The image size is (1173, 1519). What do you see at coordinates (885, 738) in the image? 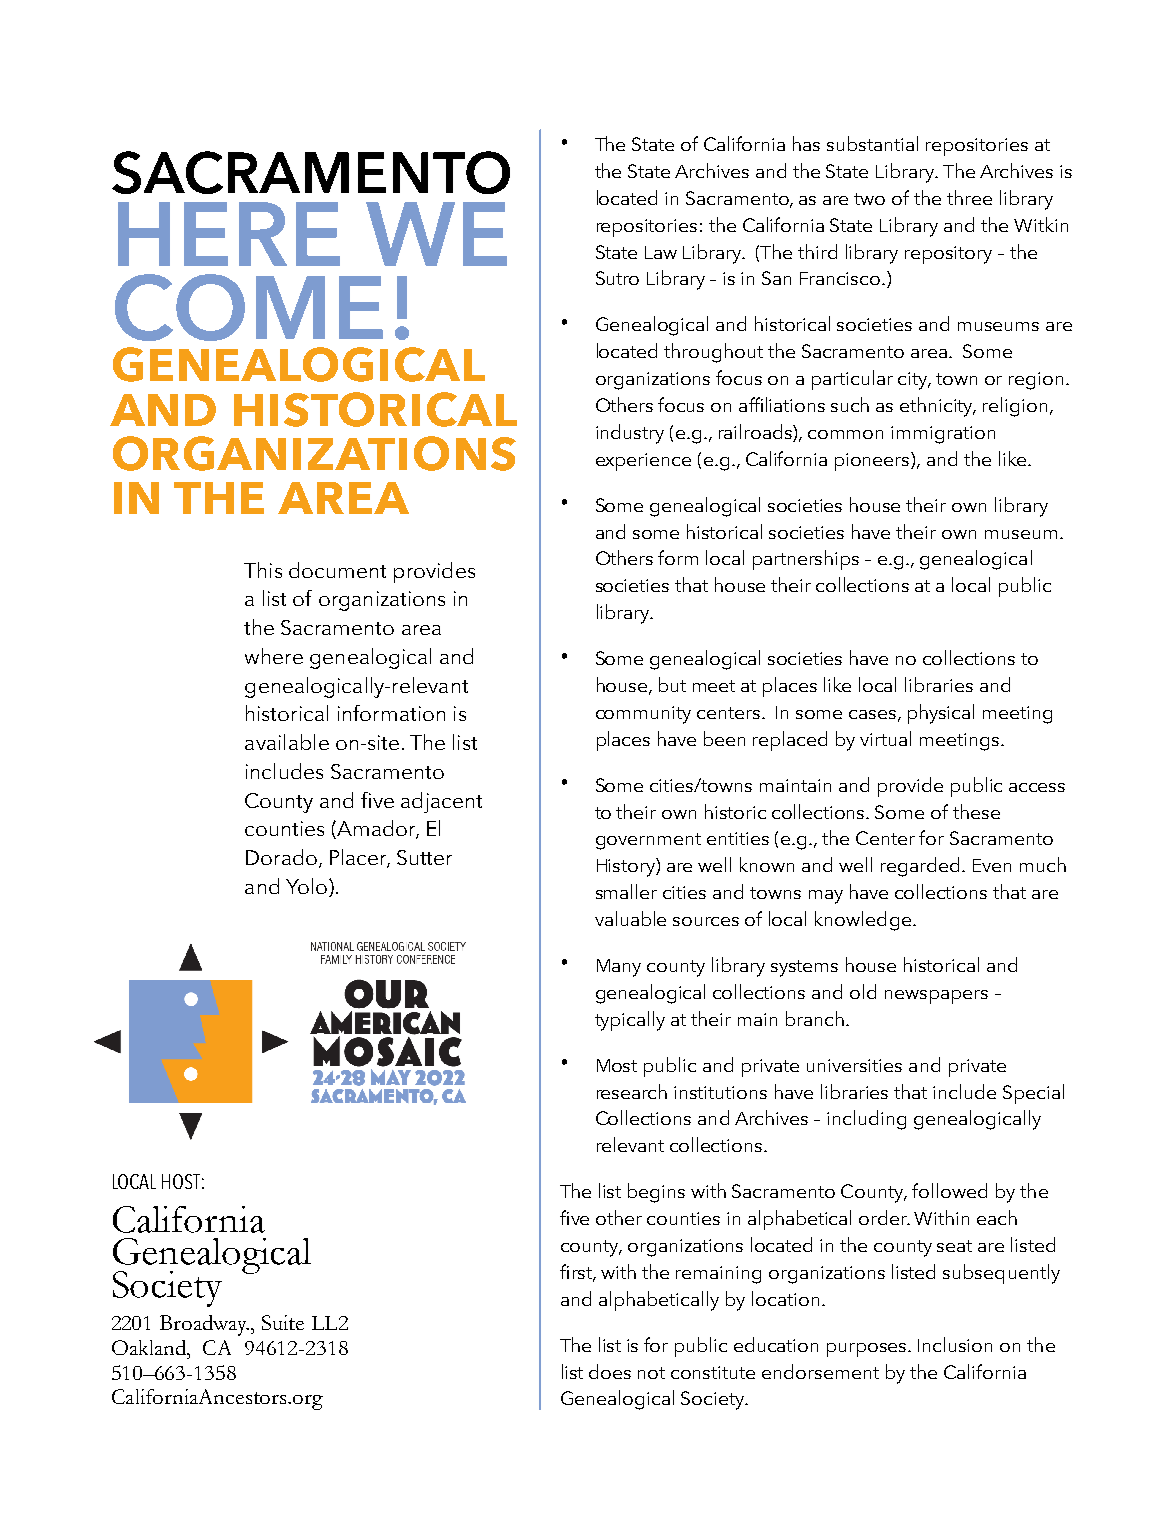
I see `virtual` at bounding box center [885, 738].
